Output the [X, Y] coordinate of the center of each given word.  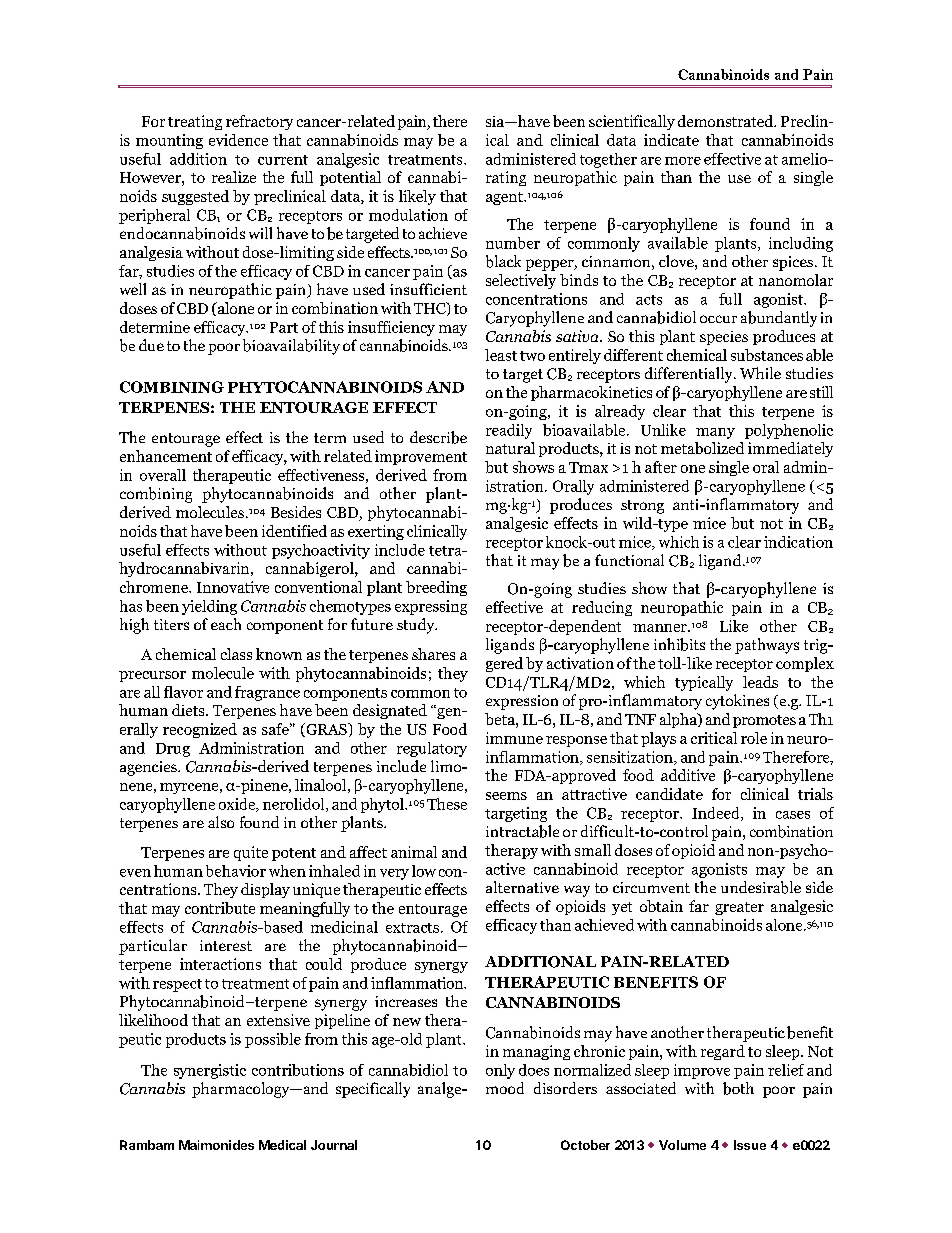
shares [433, 654]
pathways [767, 646]
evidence [238, 140]
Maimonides [216, 1145]
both [738, 1088]
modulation [408, 215]
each [226, 624]
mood [505, 1088]
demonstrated [727, 121]
